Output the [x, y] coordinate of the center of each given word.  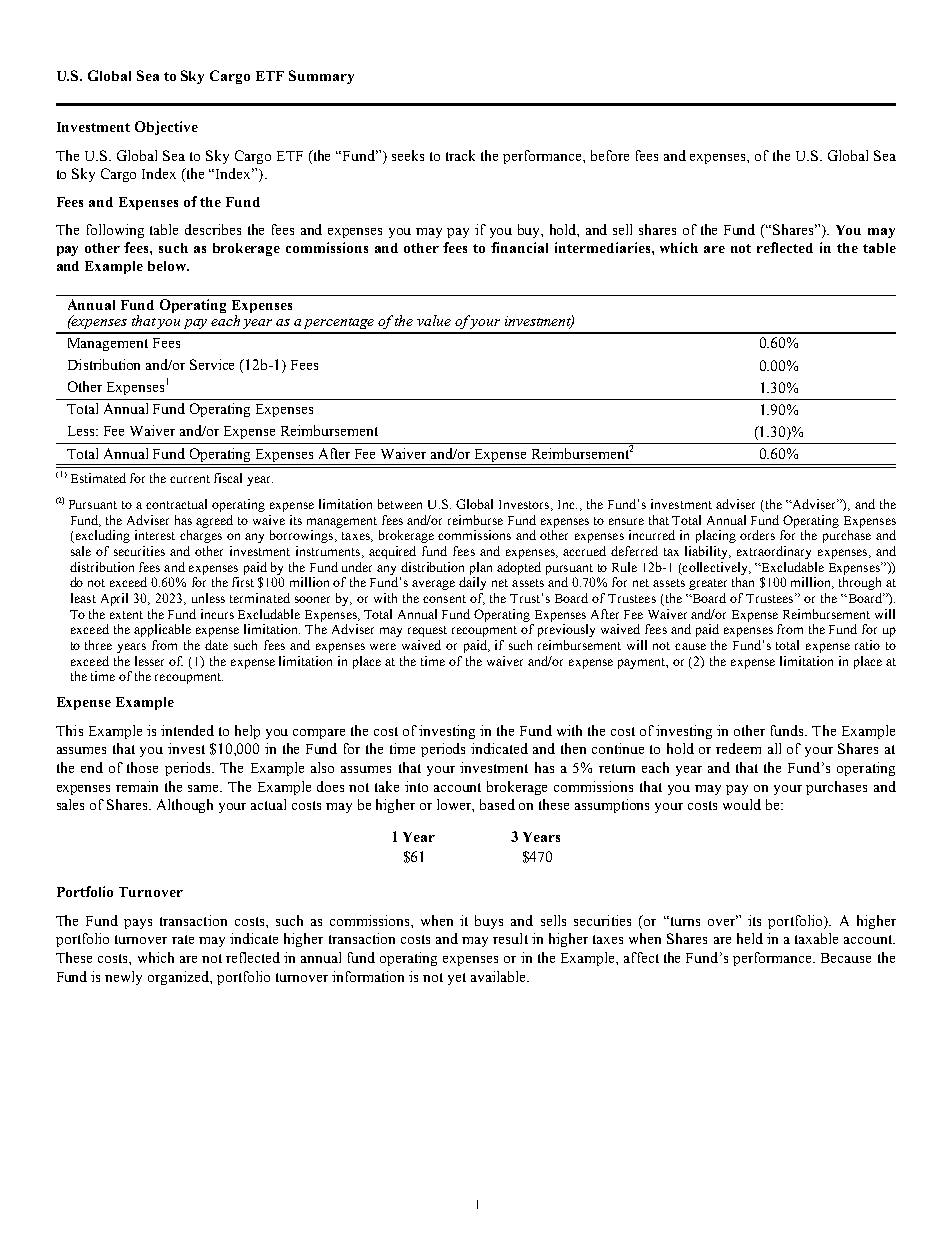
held [750, 938]
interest [155, 535]
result [510, 938]
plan [481, 568]
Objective [166, 128]
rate [183, 939]
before [610, 155]
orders [757, 535]
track [460, 155]
